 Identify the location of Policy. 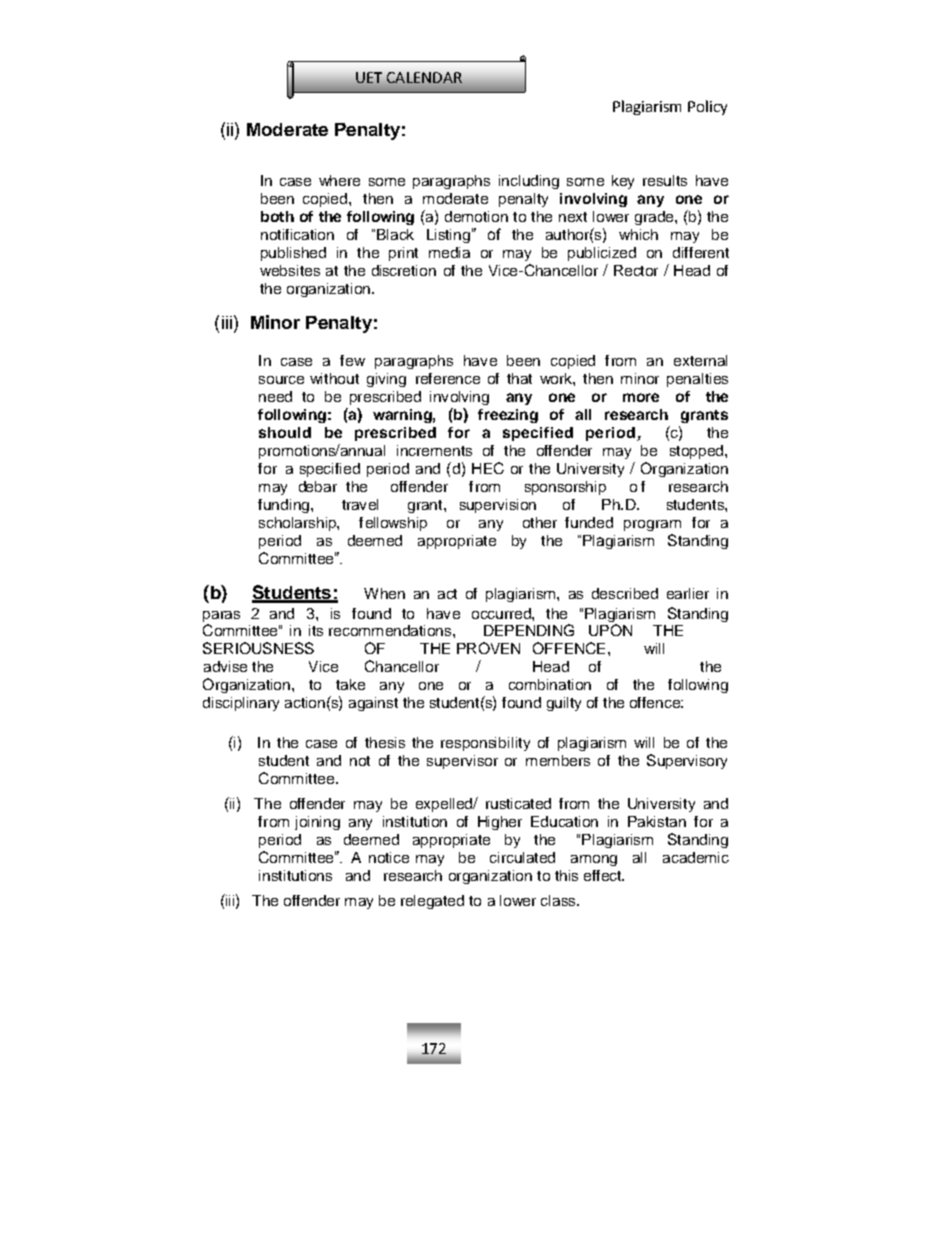
(707, 107).
